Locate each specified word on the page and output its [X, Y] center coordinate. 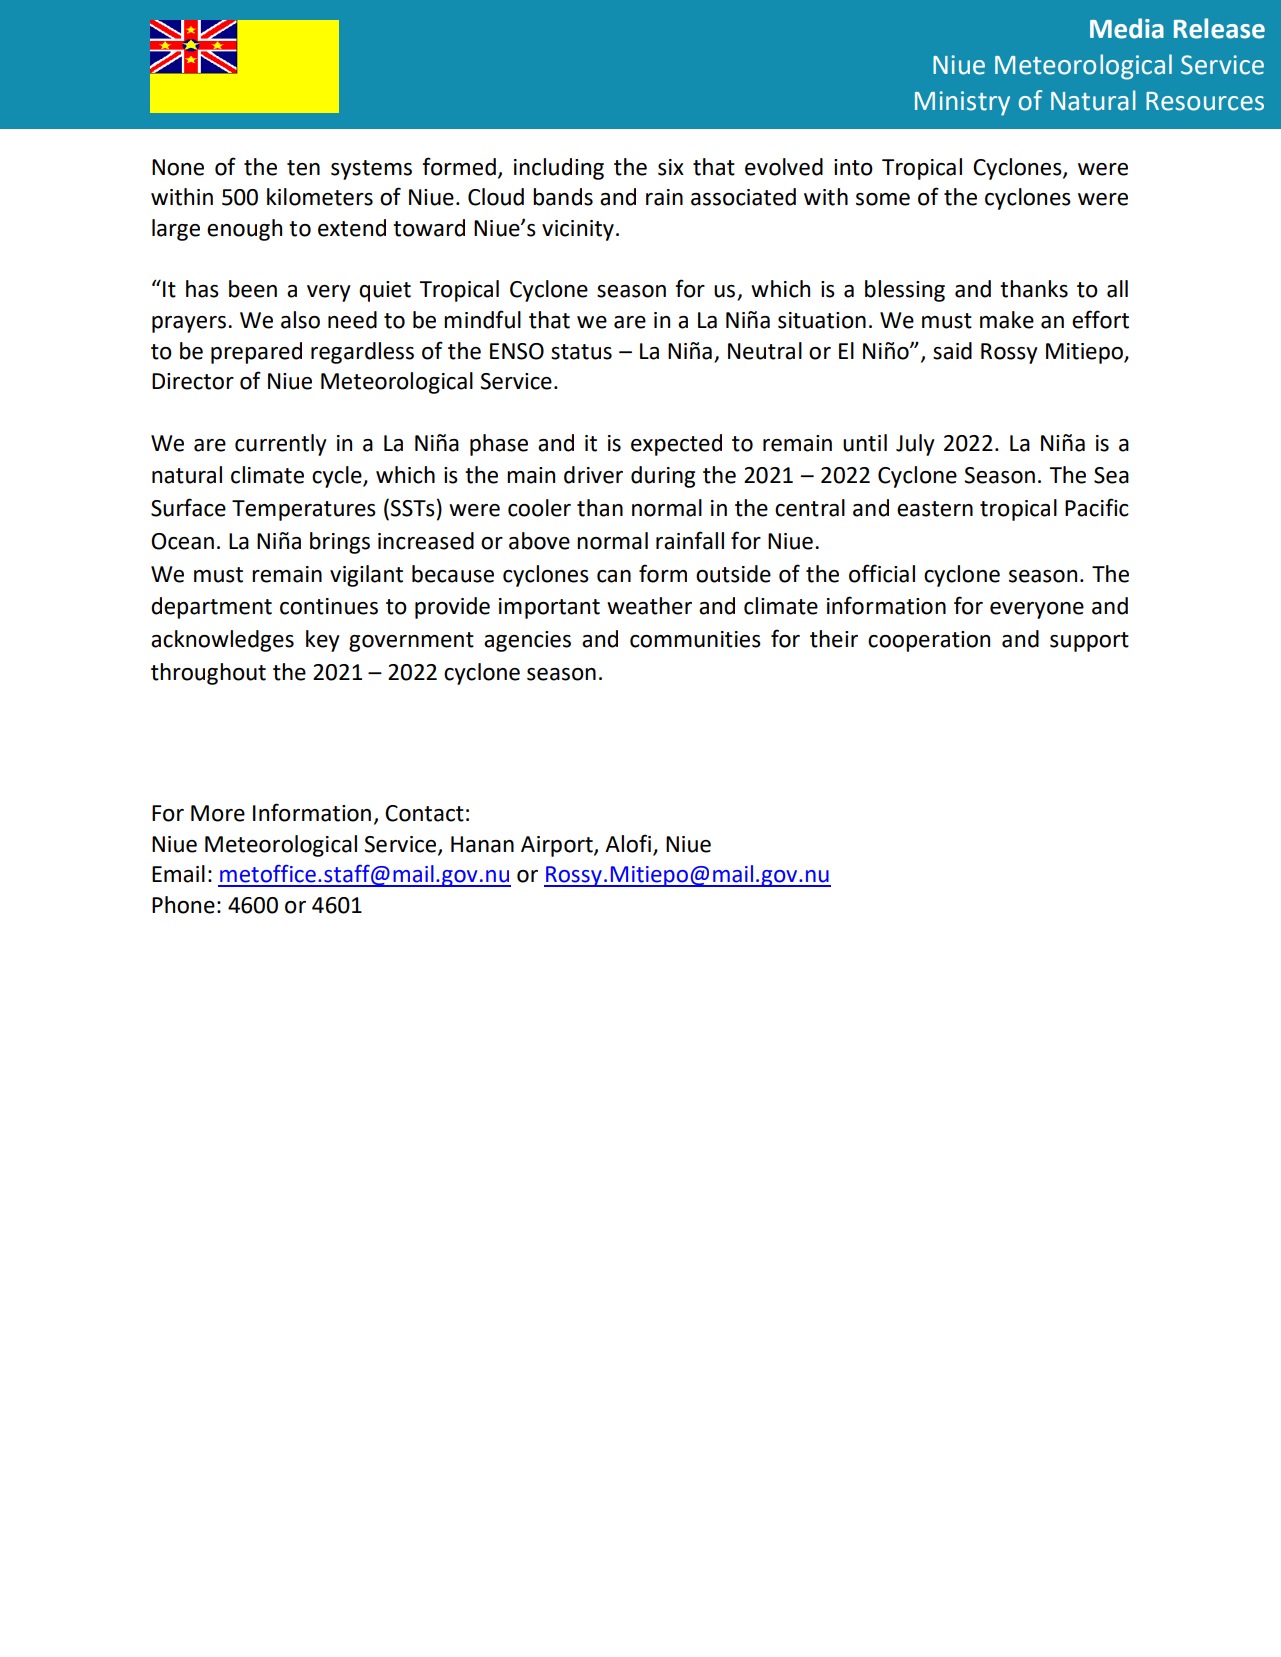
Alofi [628, 843]
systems [371, 170]
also [300, 320]
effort [1100, 319]
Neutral [765, 351]
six [671, 167]
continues [329, 606]
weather [649, 606]
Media [1127, 28]
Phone [183, 905]
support [1089, 642]
